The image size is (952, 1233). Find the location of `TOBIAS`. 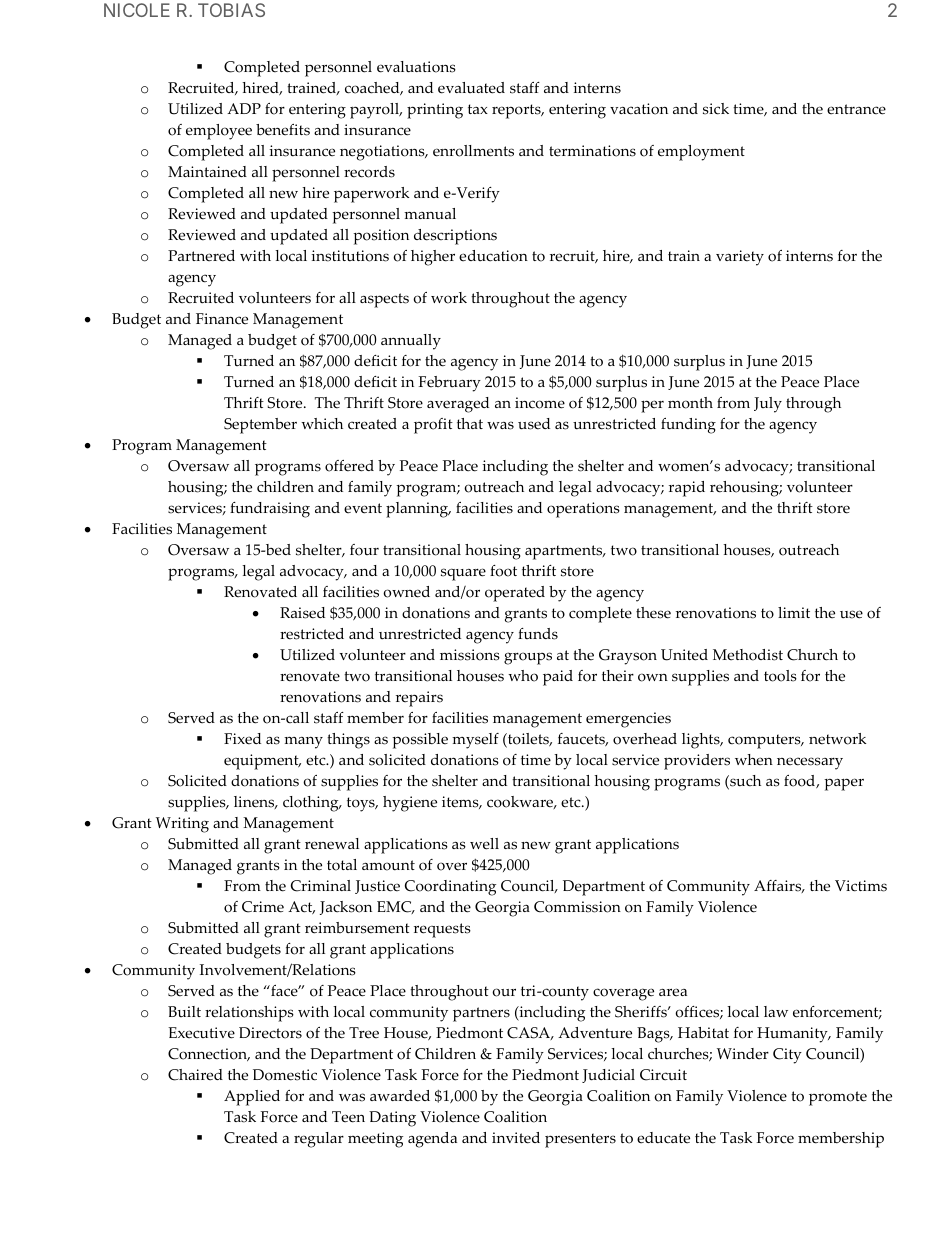

TOBIAS is located at coordinates (231, 10).
